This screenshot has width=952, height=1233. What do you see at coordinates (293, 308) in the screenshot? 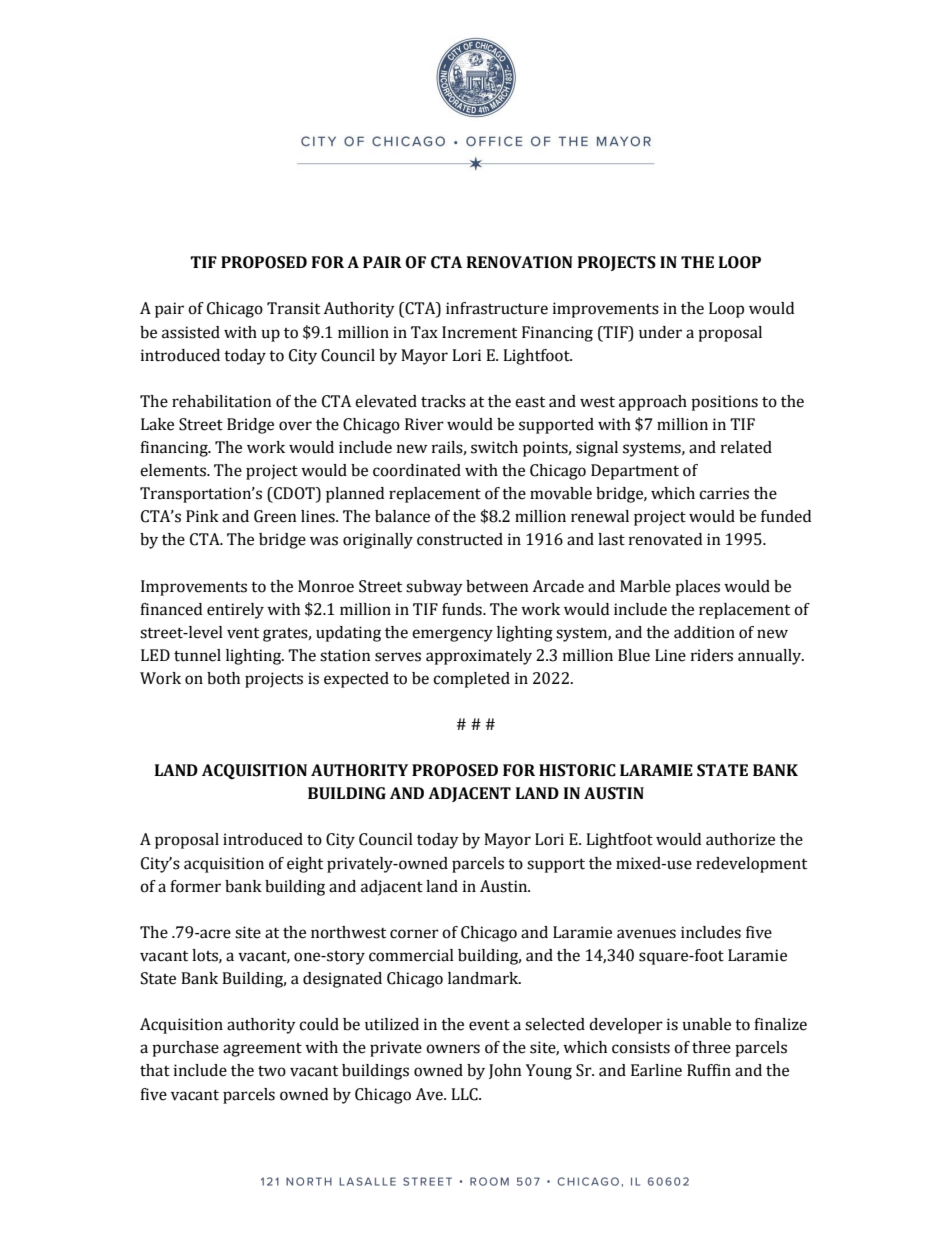
I see `Transit` at bounding box center [293, 308].
